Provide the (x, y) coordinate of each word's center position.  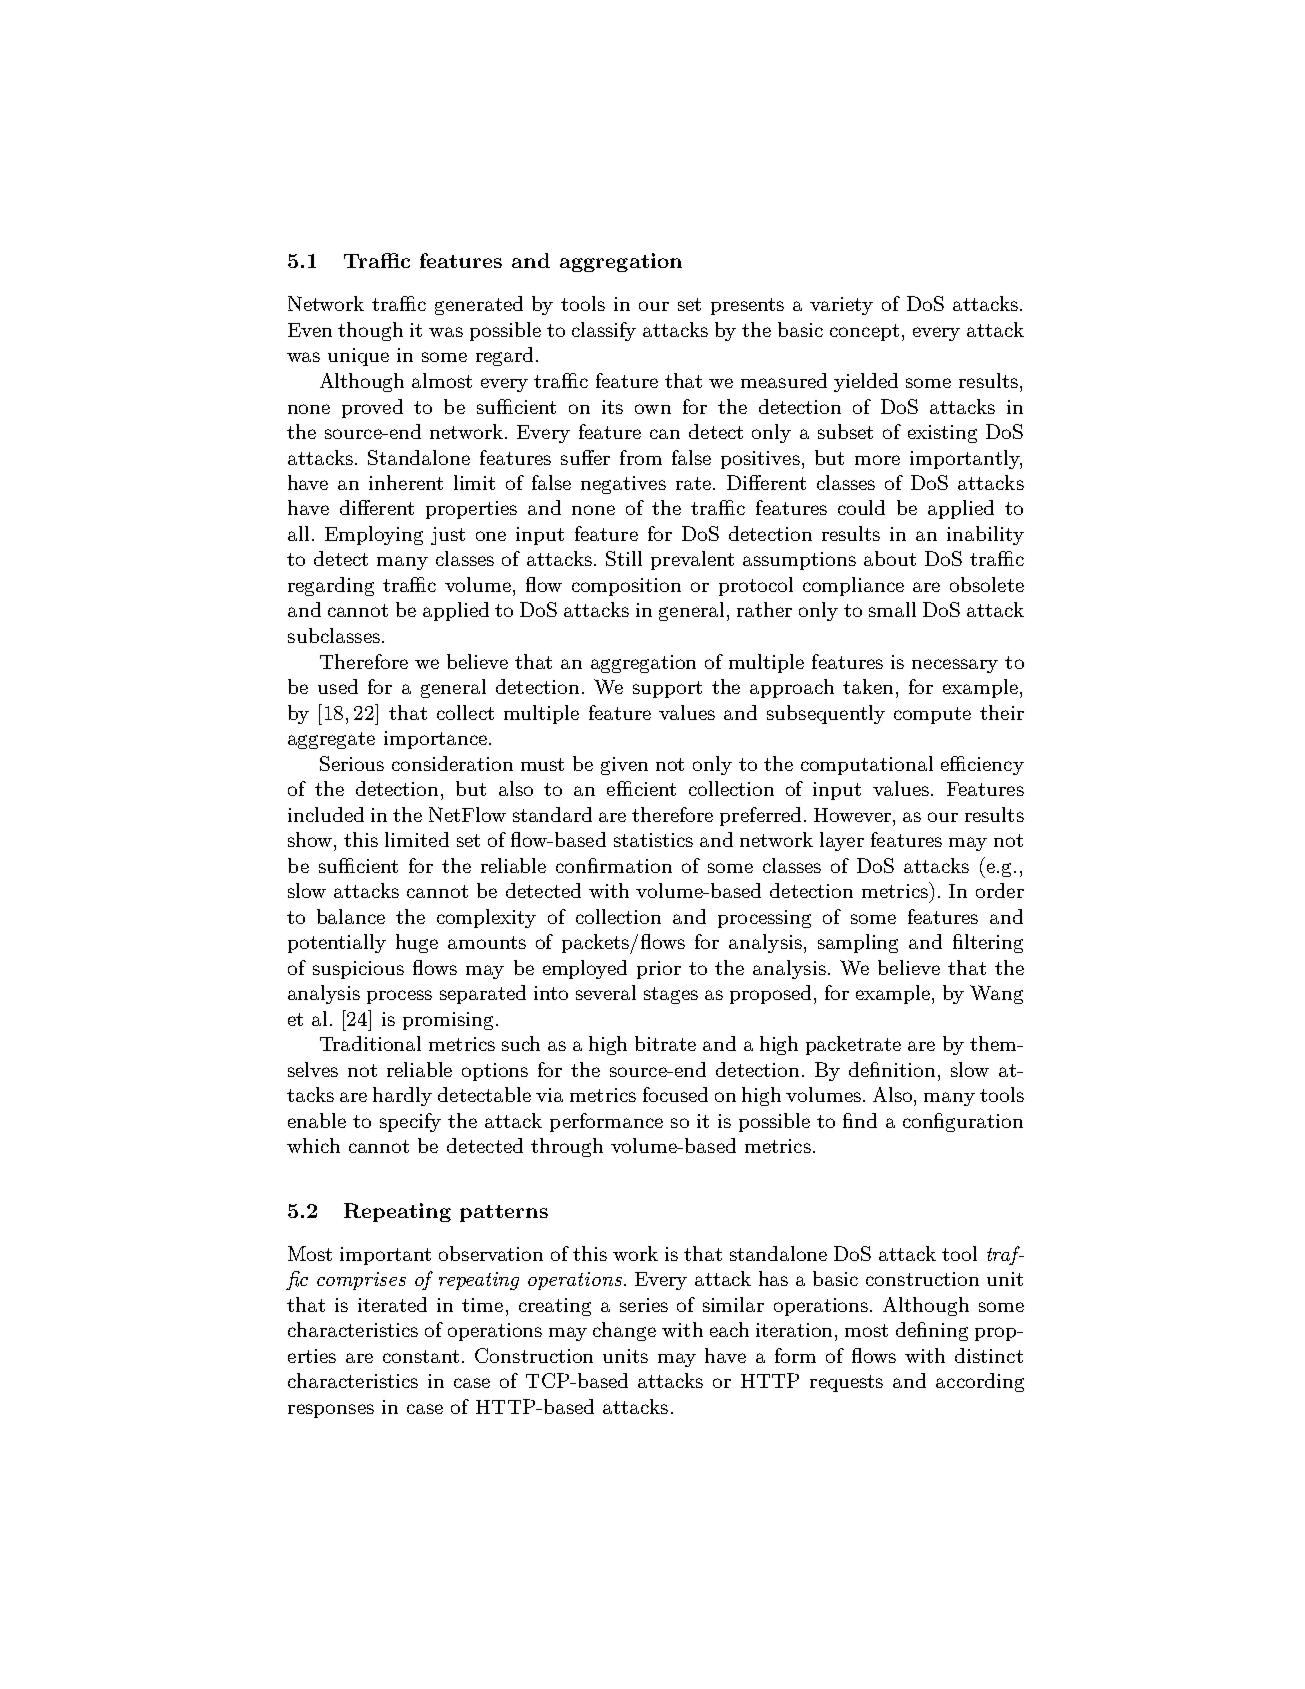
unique (358, 357)
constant (421, 1356)
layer (842, 841)
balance (351, 916)
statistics (653, 840)
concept (864, 332)
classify (604, 331)
